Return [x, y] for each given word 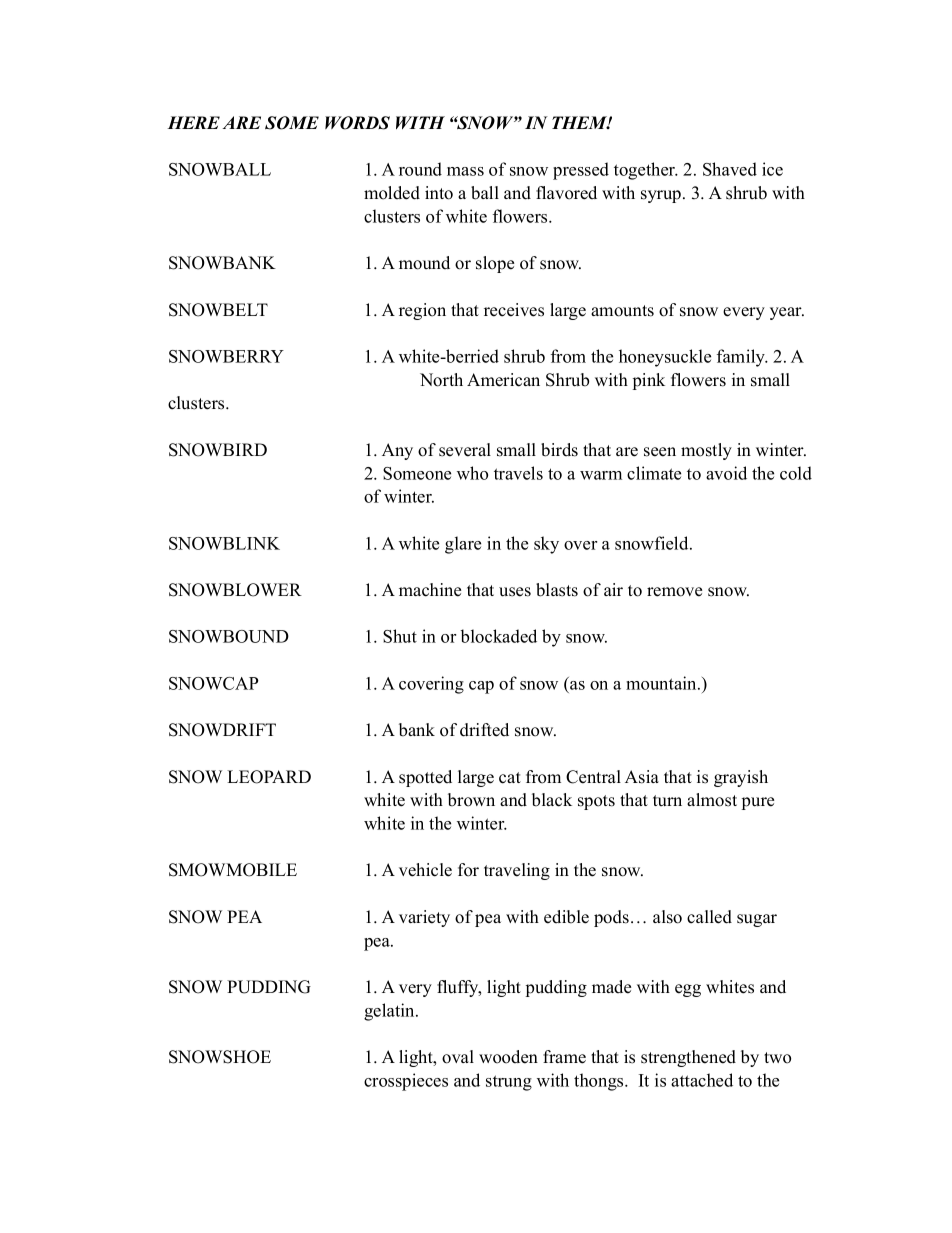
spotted [425, 778]
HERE [193, 122]
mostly [706, 451]
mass [465, 171]
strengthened [688, 1058]
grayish [741, 778]
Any [397, 451]
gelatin [390, 1012]
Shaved [730, 169]
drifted [484, 730]
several [465, 450]
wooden [508, 1057]
